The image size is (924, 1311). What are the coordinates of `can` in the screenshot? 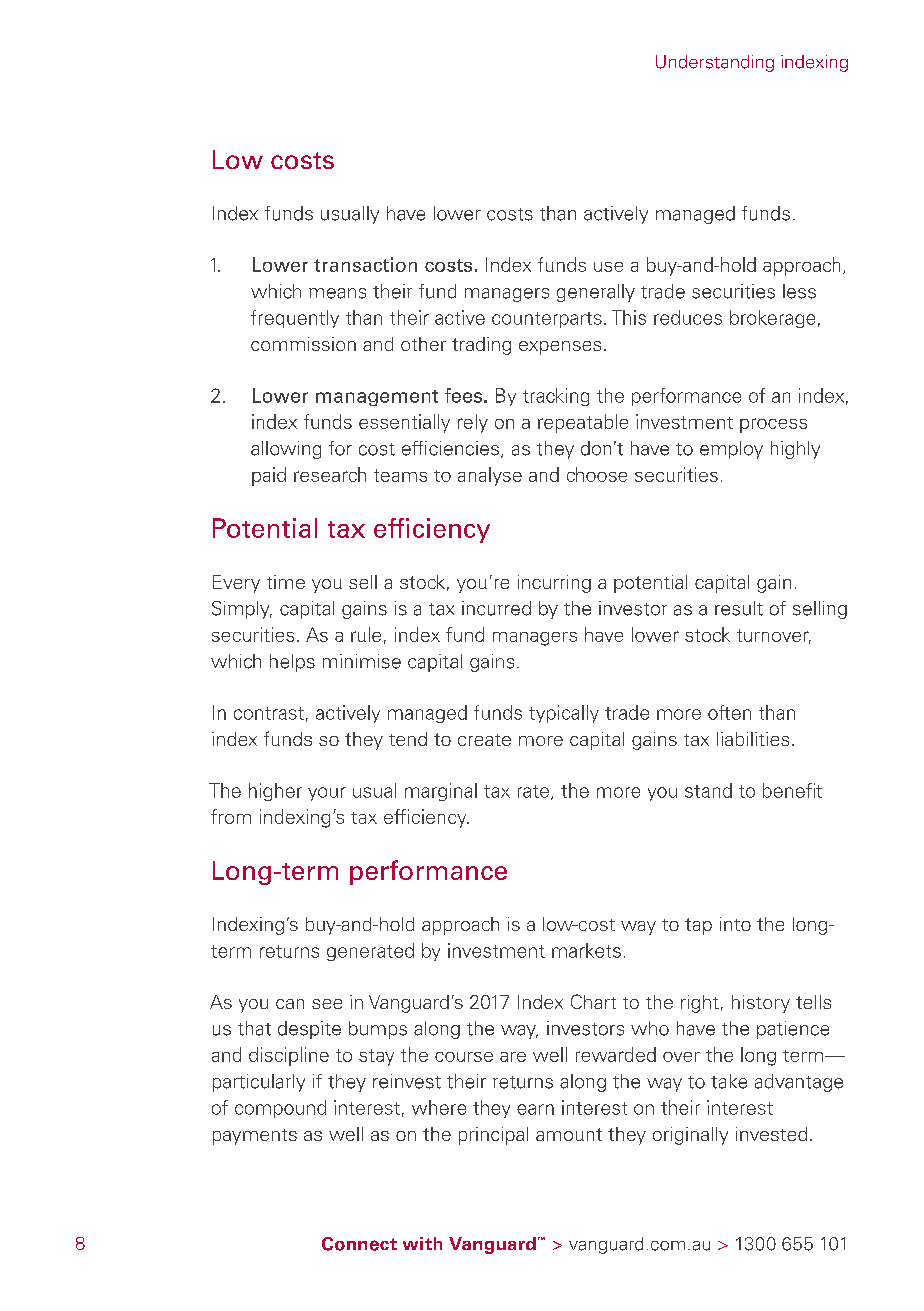 It's located at (290, 1004).
